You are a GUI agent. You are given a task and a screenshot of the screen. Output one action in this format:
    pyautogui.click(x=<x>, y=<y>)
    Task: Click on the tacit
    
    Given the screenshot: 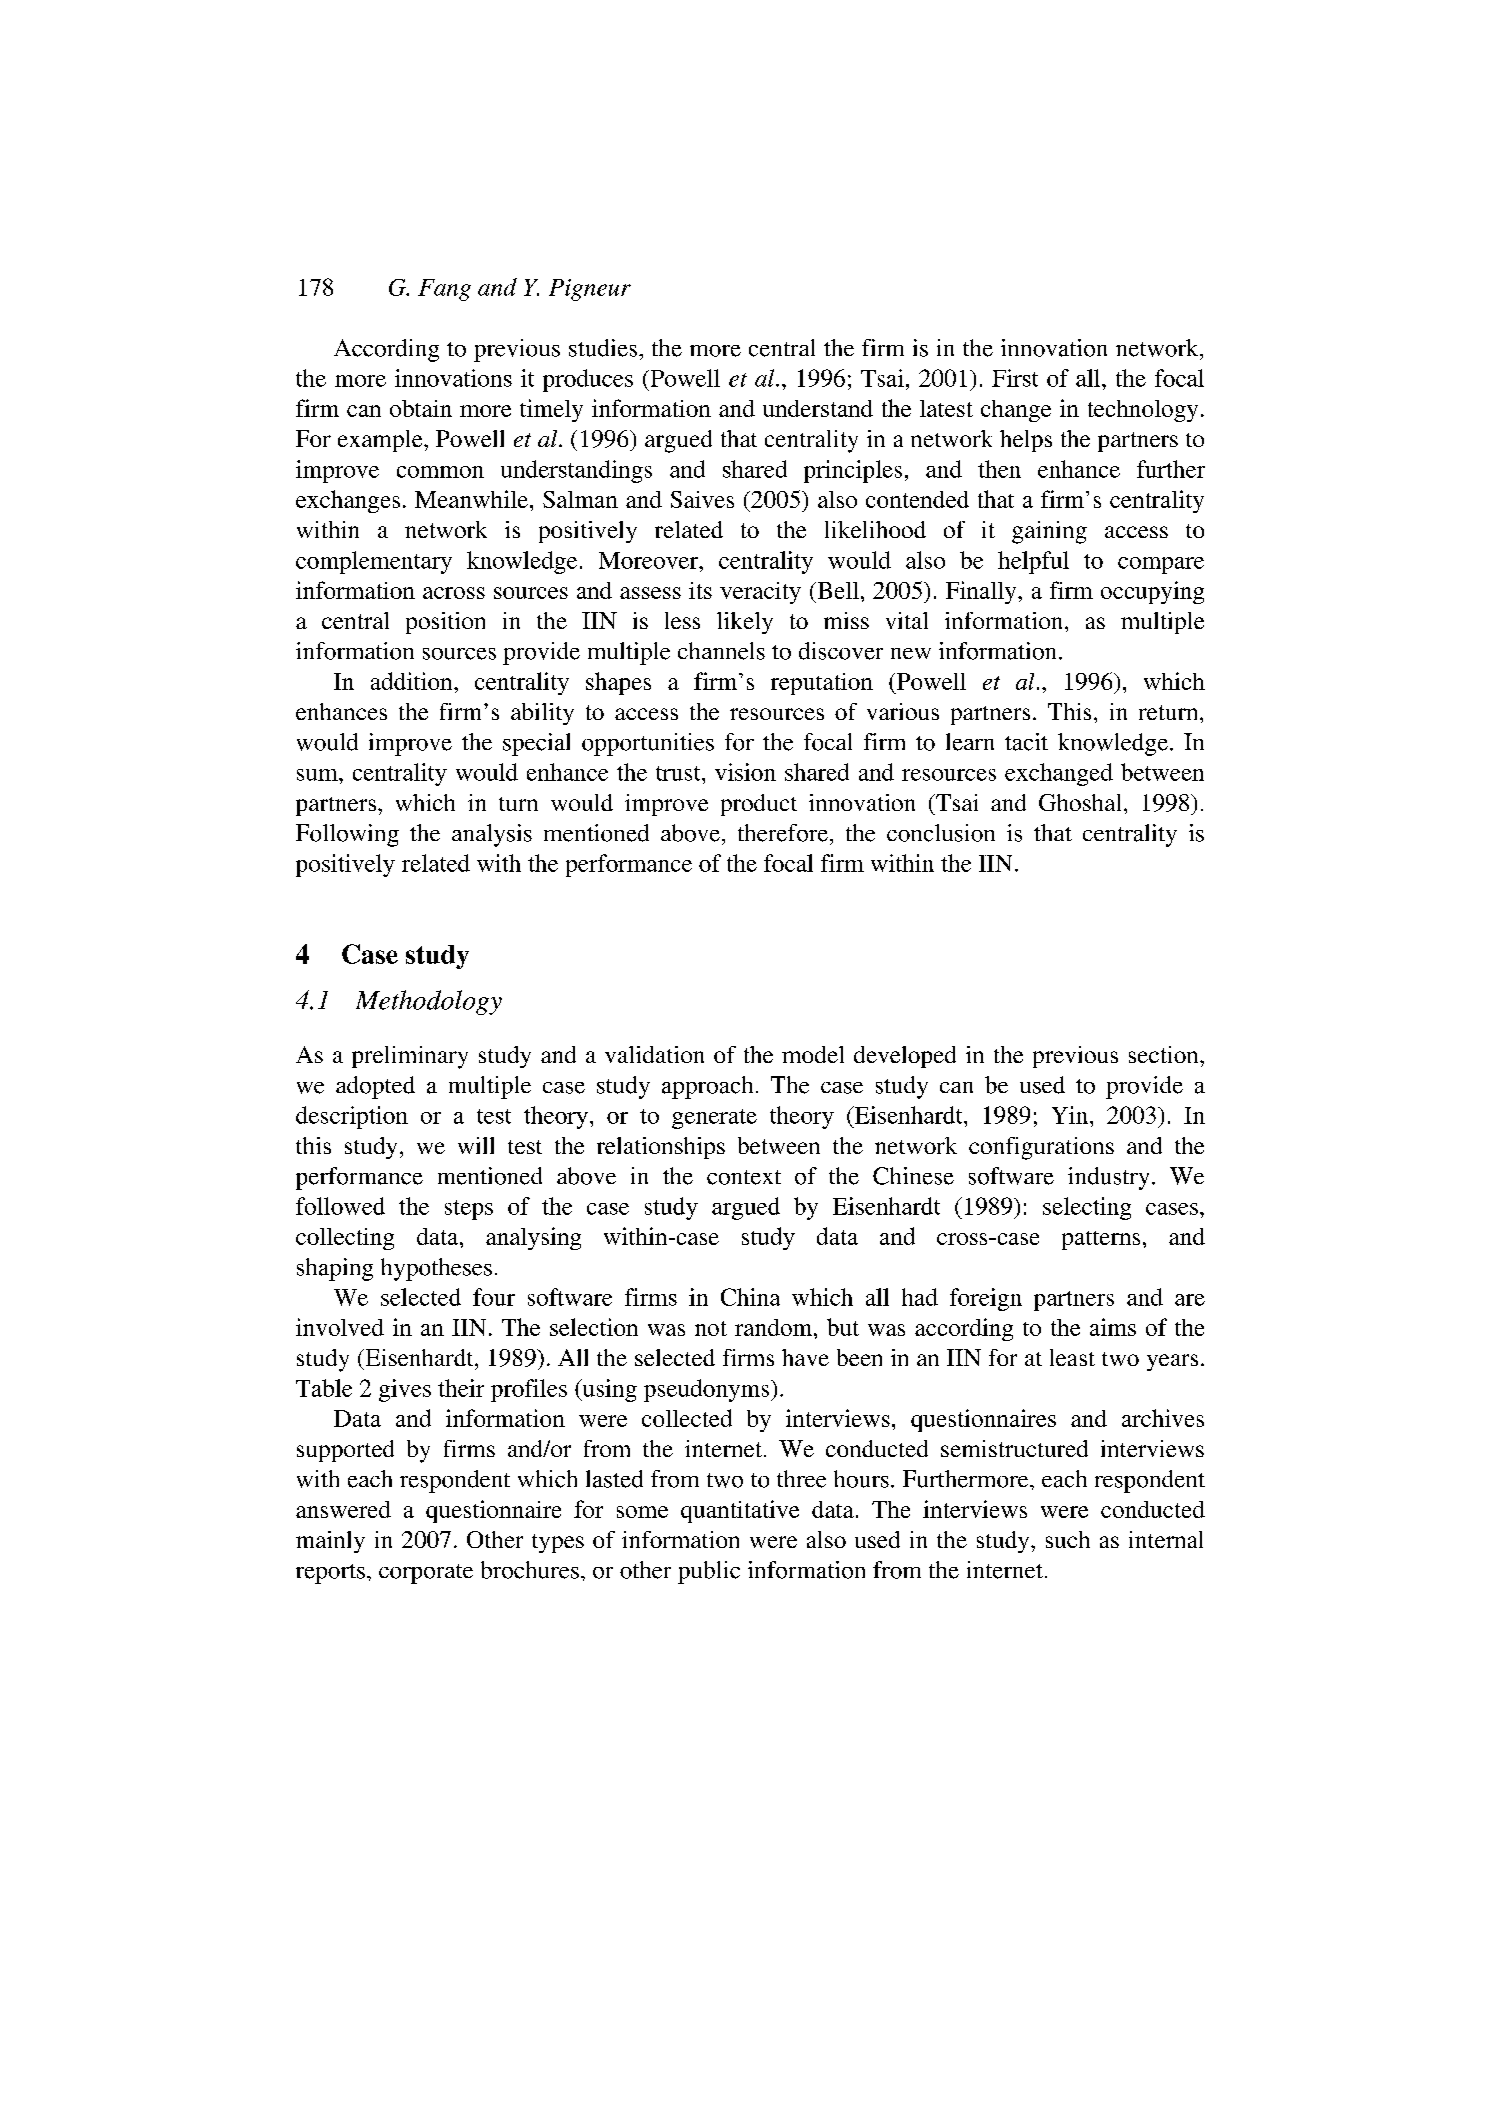 What is the action you would take?
    pyautogui.click(x=1026, y=742)
